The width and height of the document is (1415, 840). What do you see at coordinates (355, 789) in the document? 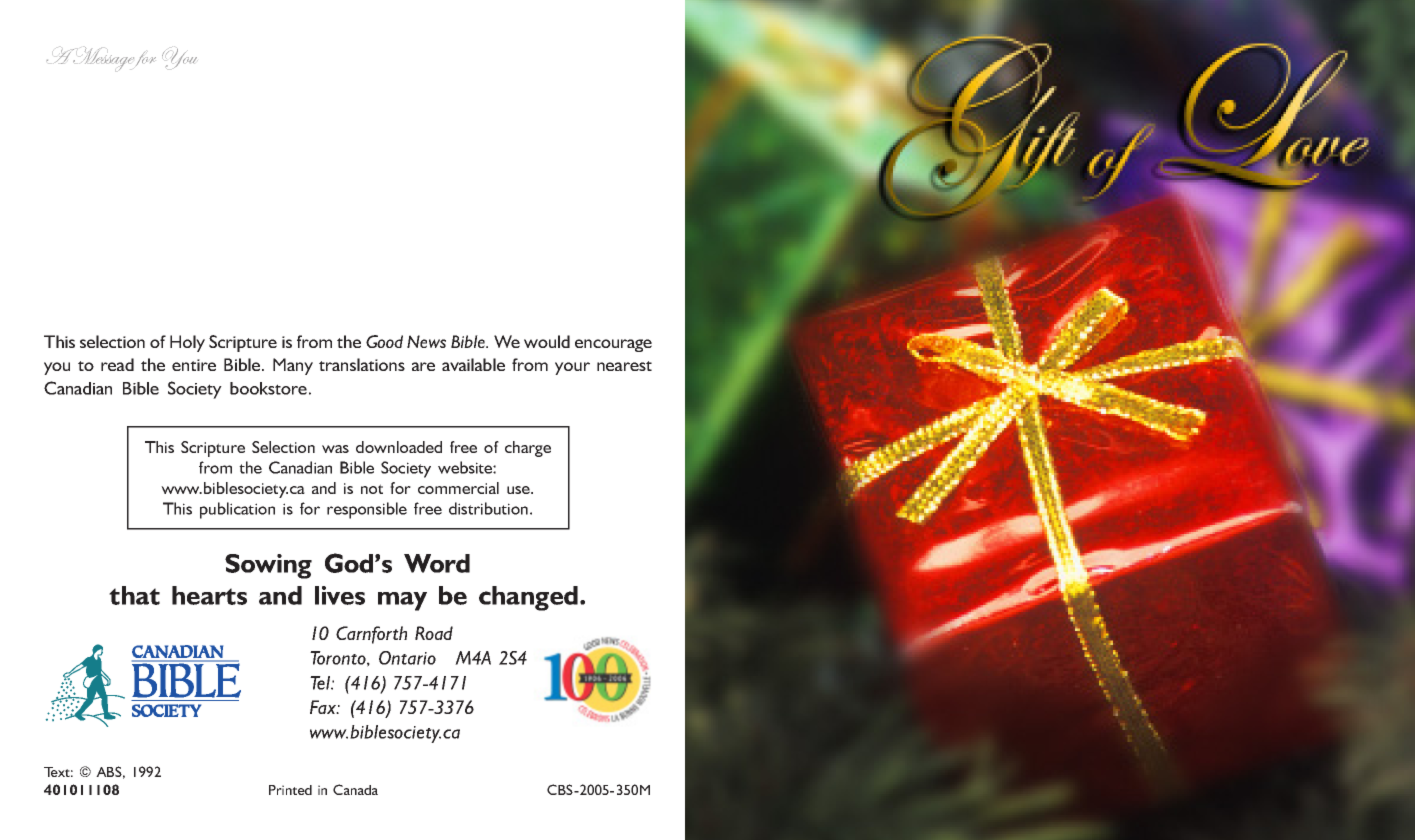
I see `Canada` at bounding box center [355, 789].
